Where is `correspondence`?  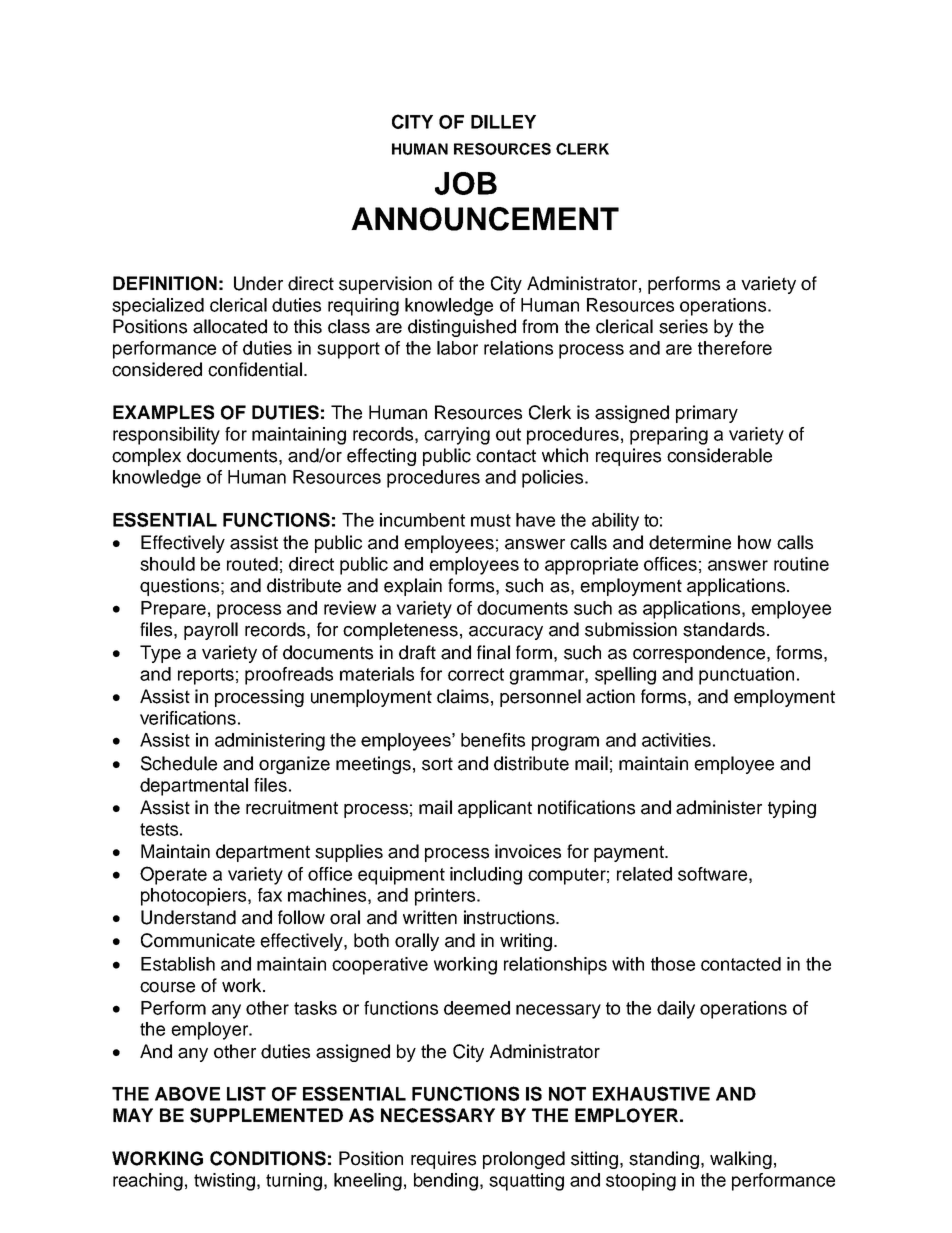
correspondence is located at coordinates (700, 654).
